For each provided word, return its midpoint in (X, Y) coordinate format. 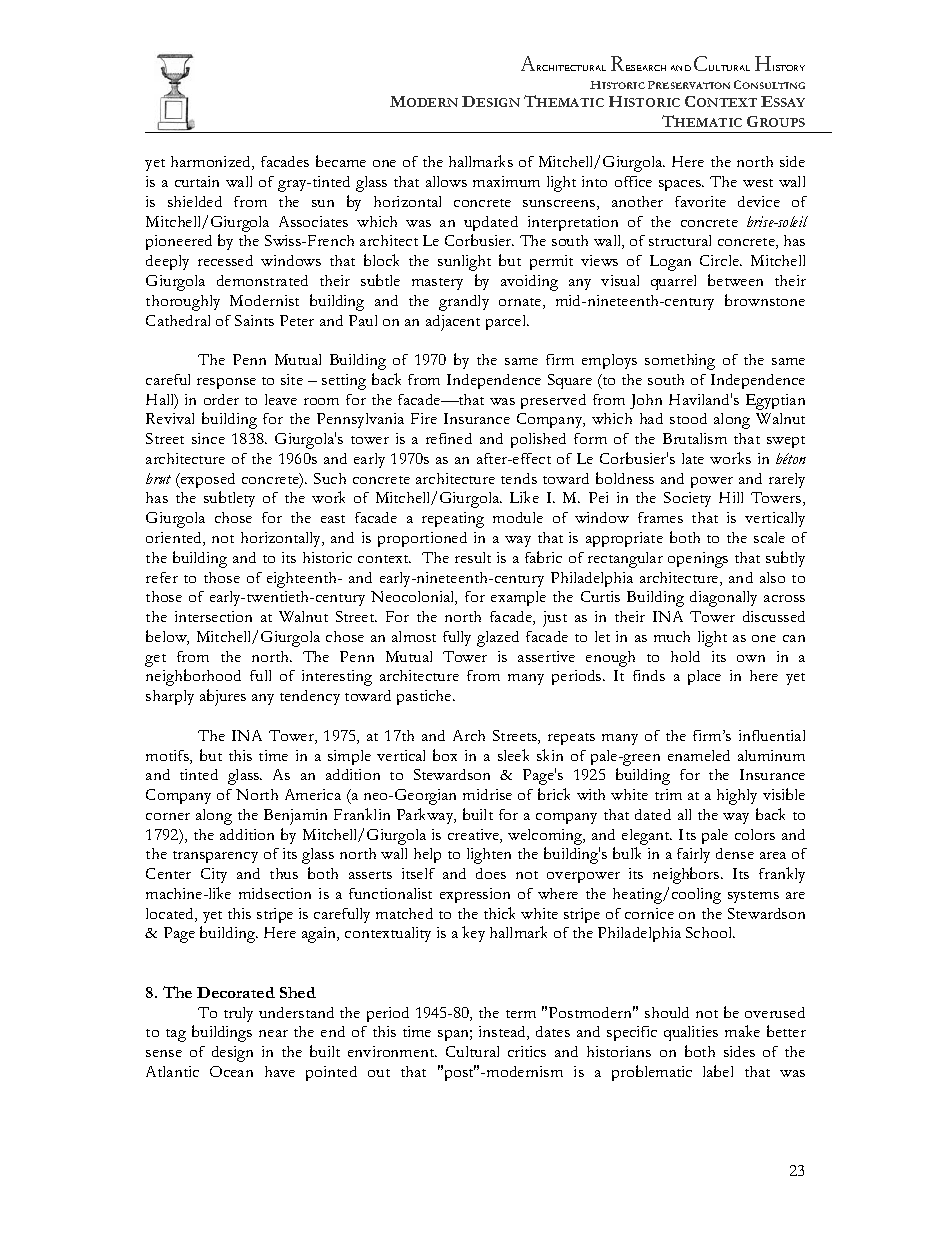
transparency (215, 857)
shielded (195, 201)
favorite (700, 201)
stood (688, 418)
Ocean (231, 1071)
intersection (213, 616)
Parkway (426, 816)
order (221, 399)
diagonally (723, 599)
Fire (424, 418)
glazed (498, 639)
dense (735, 853)
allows (446, 181)
